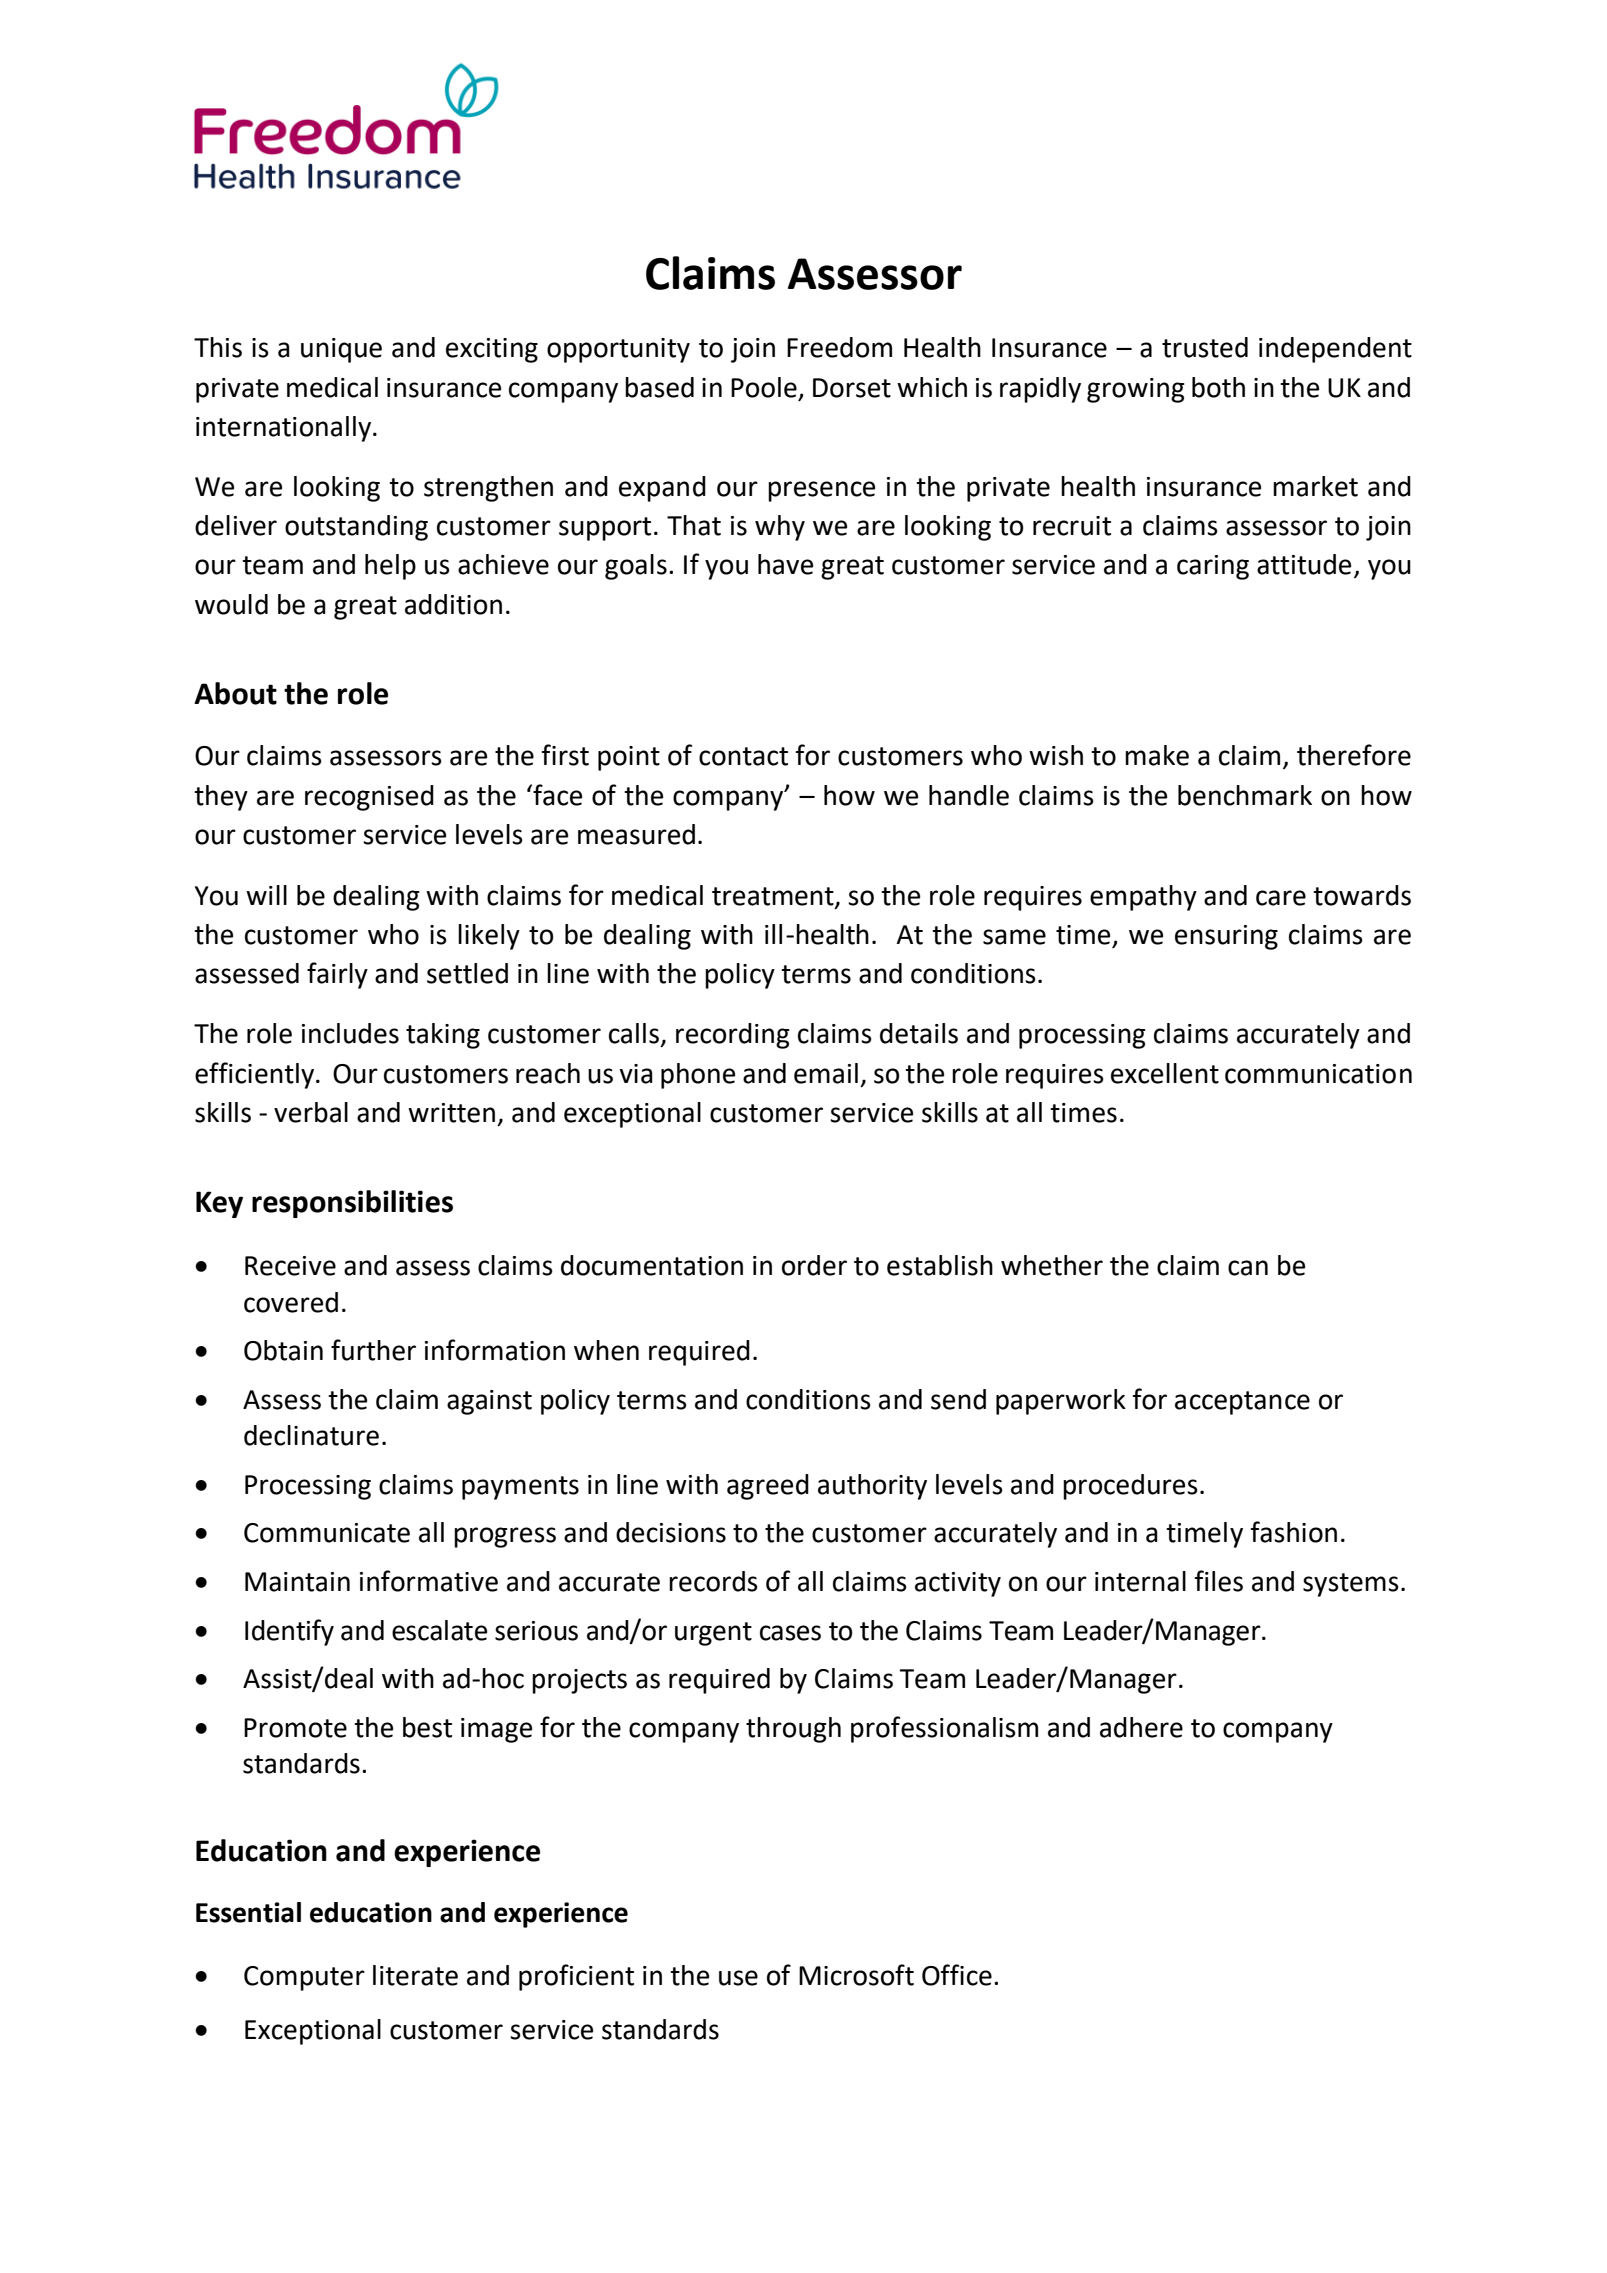 Image resolution: width=1607 pixels, height=2273 pixels. What do you see at coordinates (1218, 387) in the document?
I see `both` at bounding box center [1218, 387].
